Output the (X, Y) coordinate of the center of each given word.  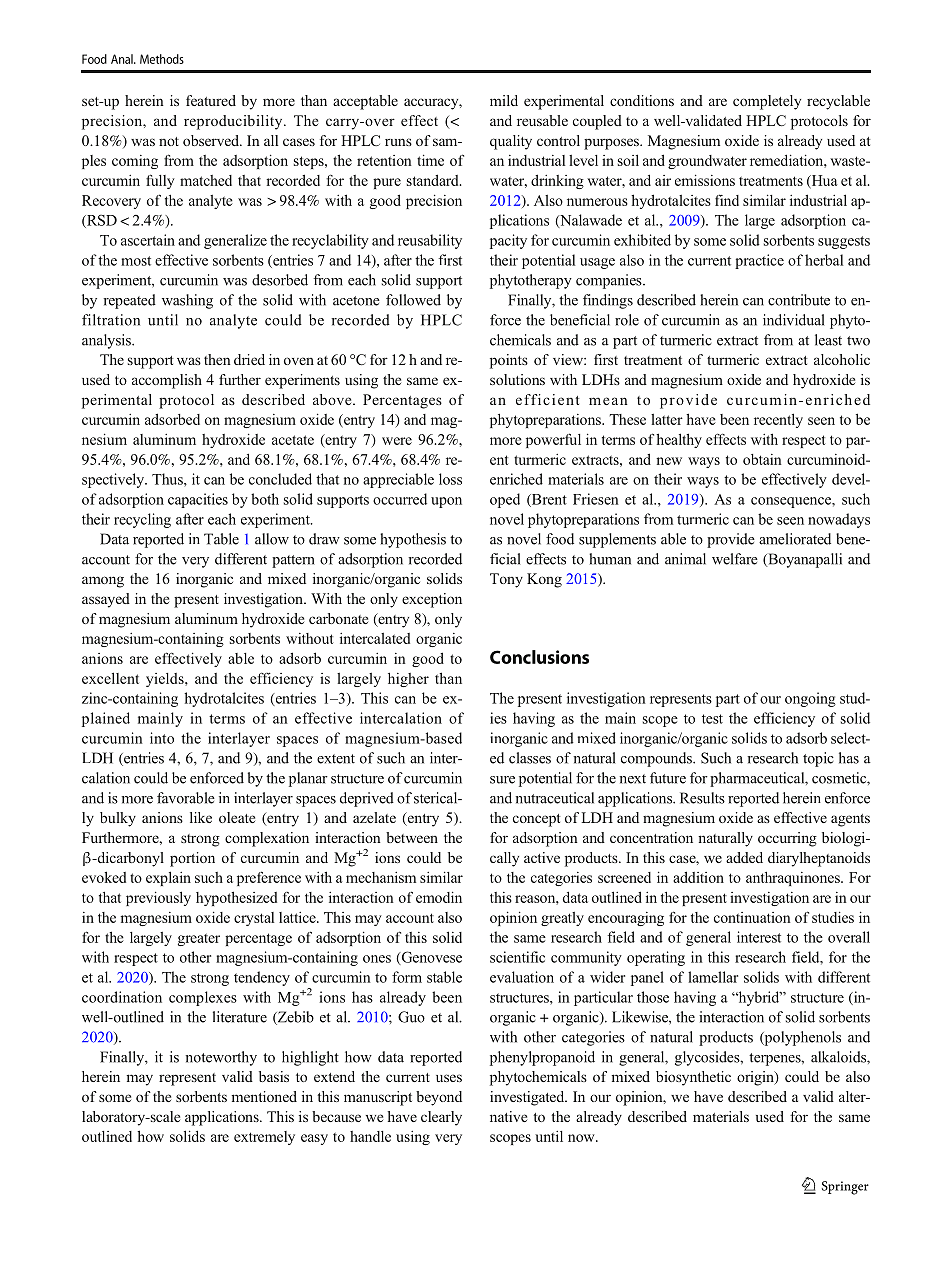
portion (192, 859)
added (744, 857)
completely (767, 102)
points (509, 361)
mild (504, 100)
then (217, 359)
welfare (735, 559)
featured (211, 100)
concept (536, 820)
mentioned (264, 1096)
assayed (106, 600)
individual (794, 320)
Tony (506, 580)
